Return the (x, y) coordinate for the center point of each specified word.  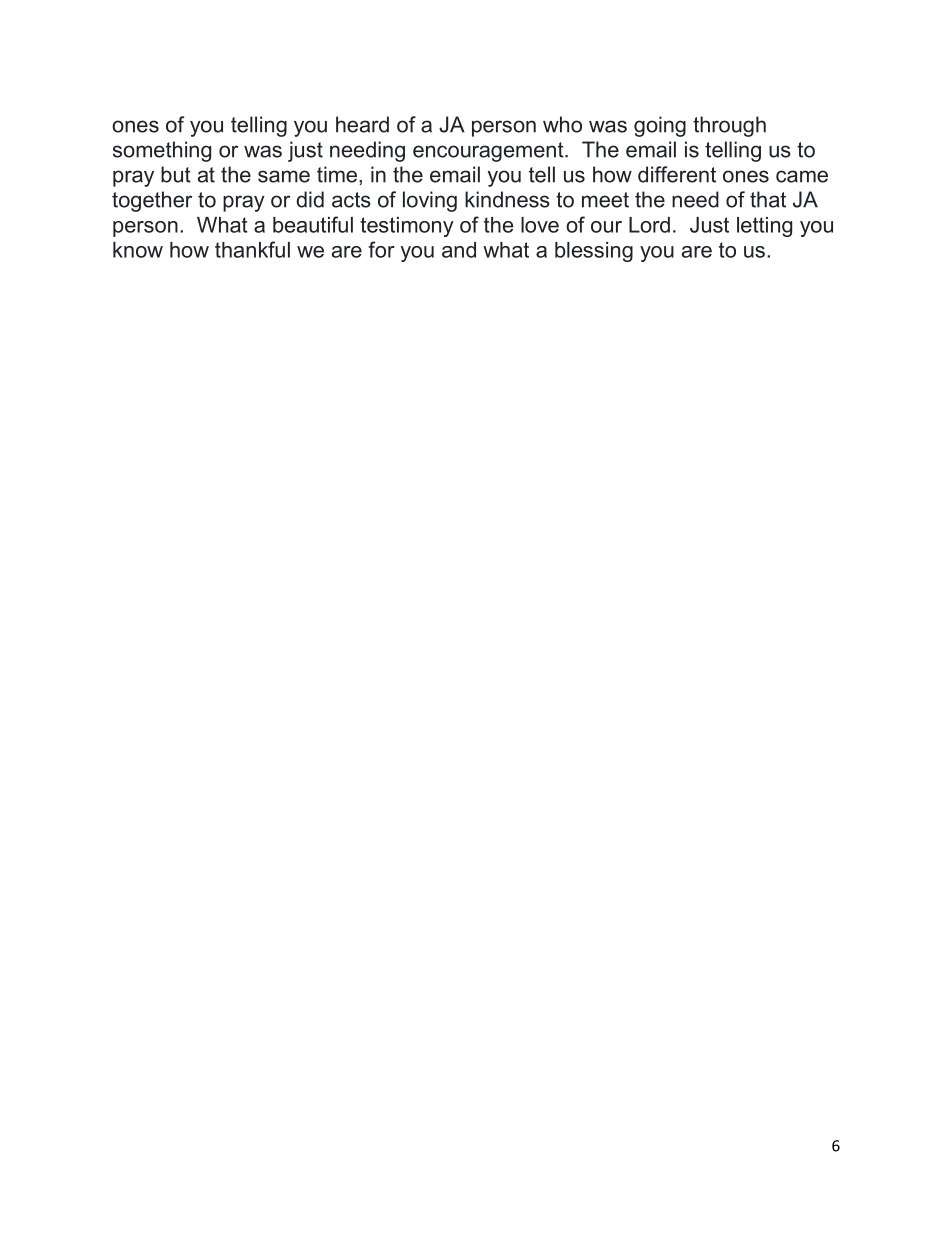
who (562, 124)
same (284, 176)
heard (362, 124)
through (729, 126)
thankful (252, 249)
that (768, 199)
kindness (507, 199)
